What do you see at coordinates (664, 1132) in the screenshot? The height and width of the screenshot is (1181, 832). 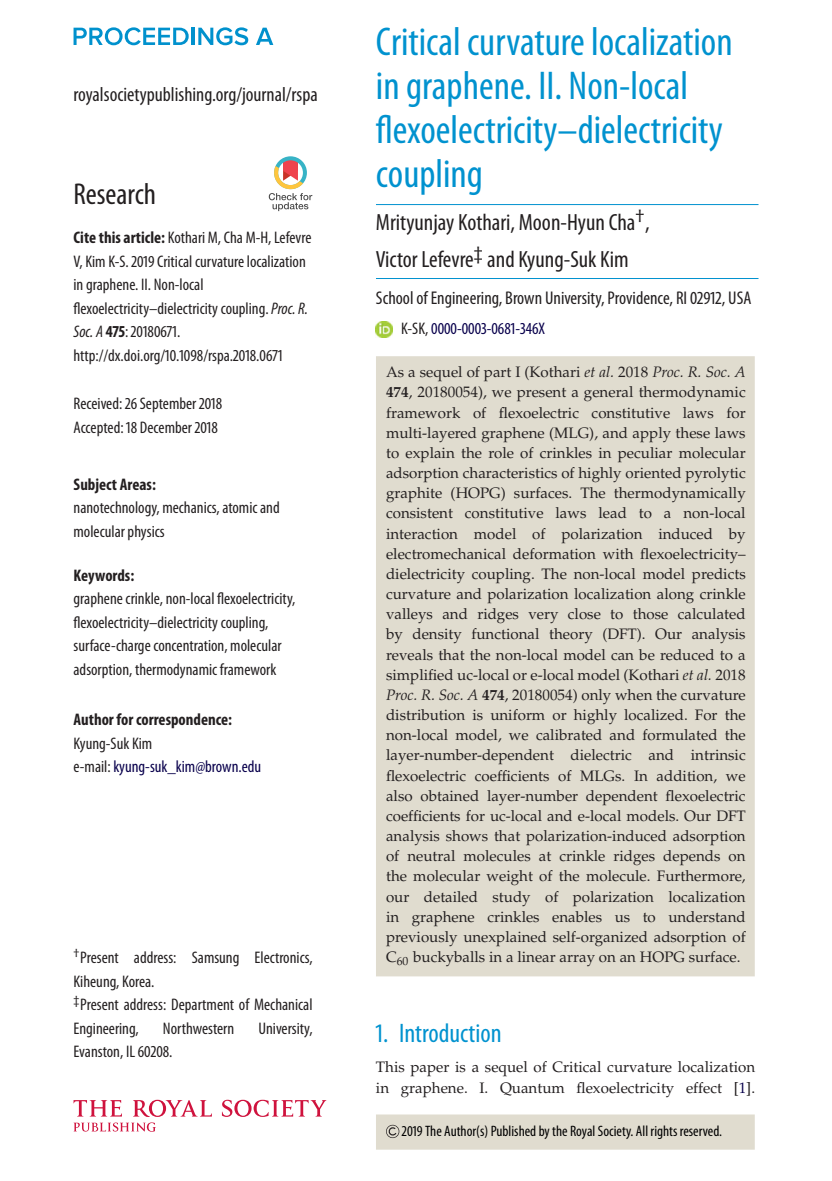 I see `rights` at bounding box center [664, 1132].
